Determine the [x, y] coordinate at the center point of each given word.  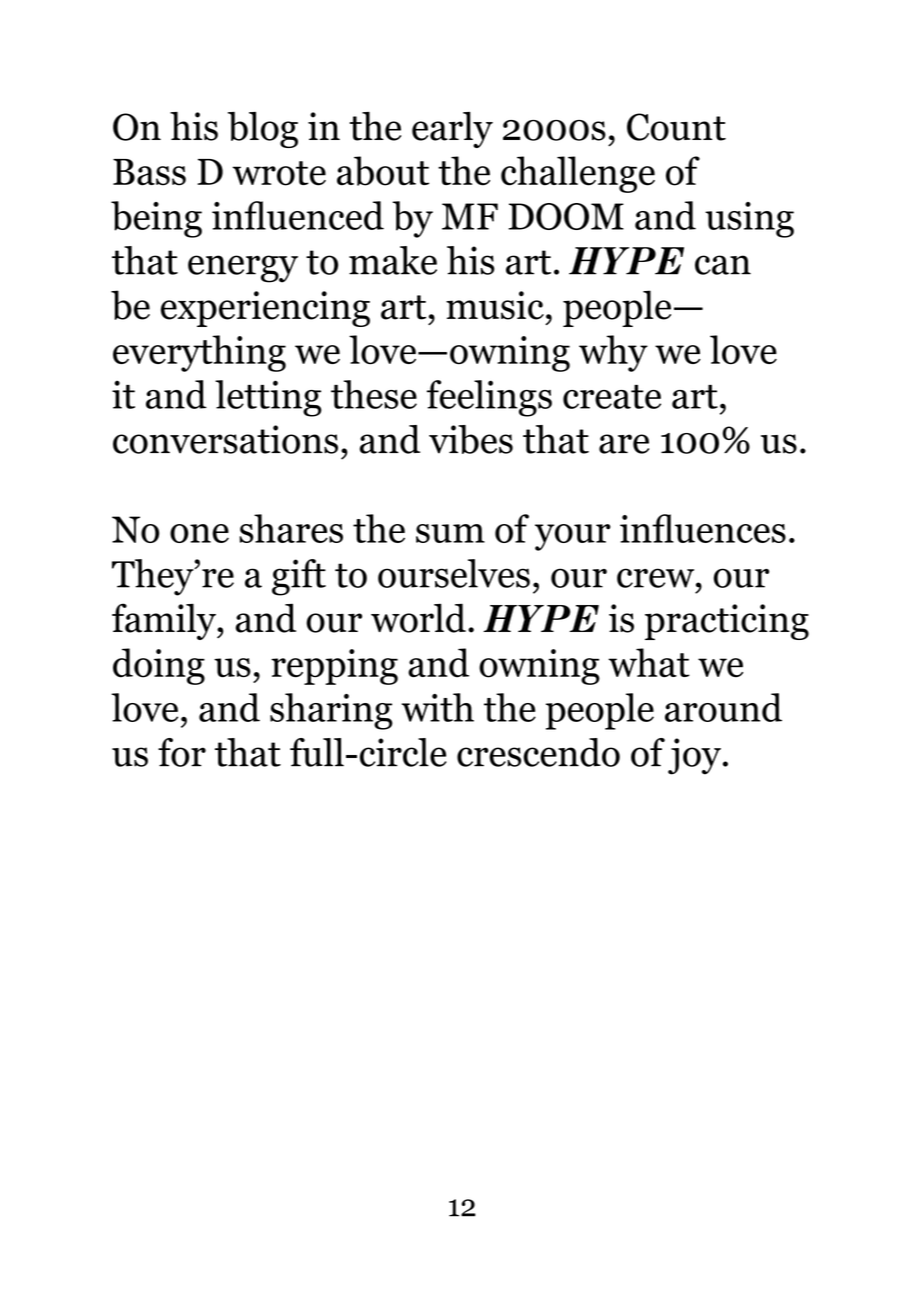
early [452, 130]
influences [703, 528]
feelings [489, 398]
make [393, 260]
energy [243, 269]
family [165, 621]
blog [263, 130]
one [199, 533]
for [182, 752]
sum [450, 533]
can [723, 265]
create [612, 397]
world [418, 618]
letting [268, 398]
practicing [727, 622]
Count [676, 127]
